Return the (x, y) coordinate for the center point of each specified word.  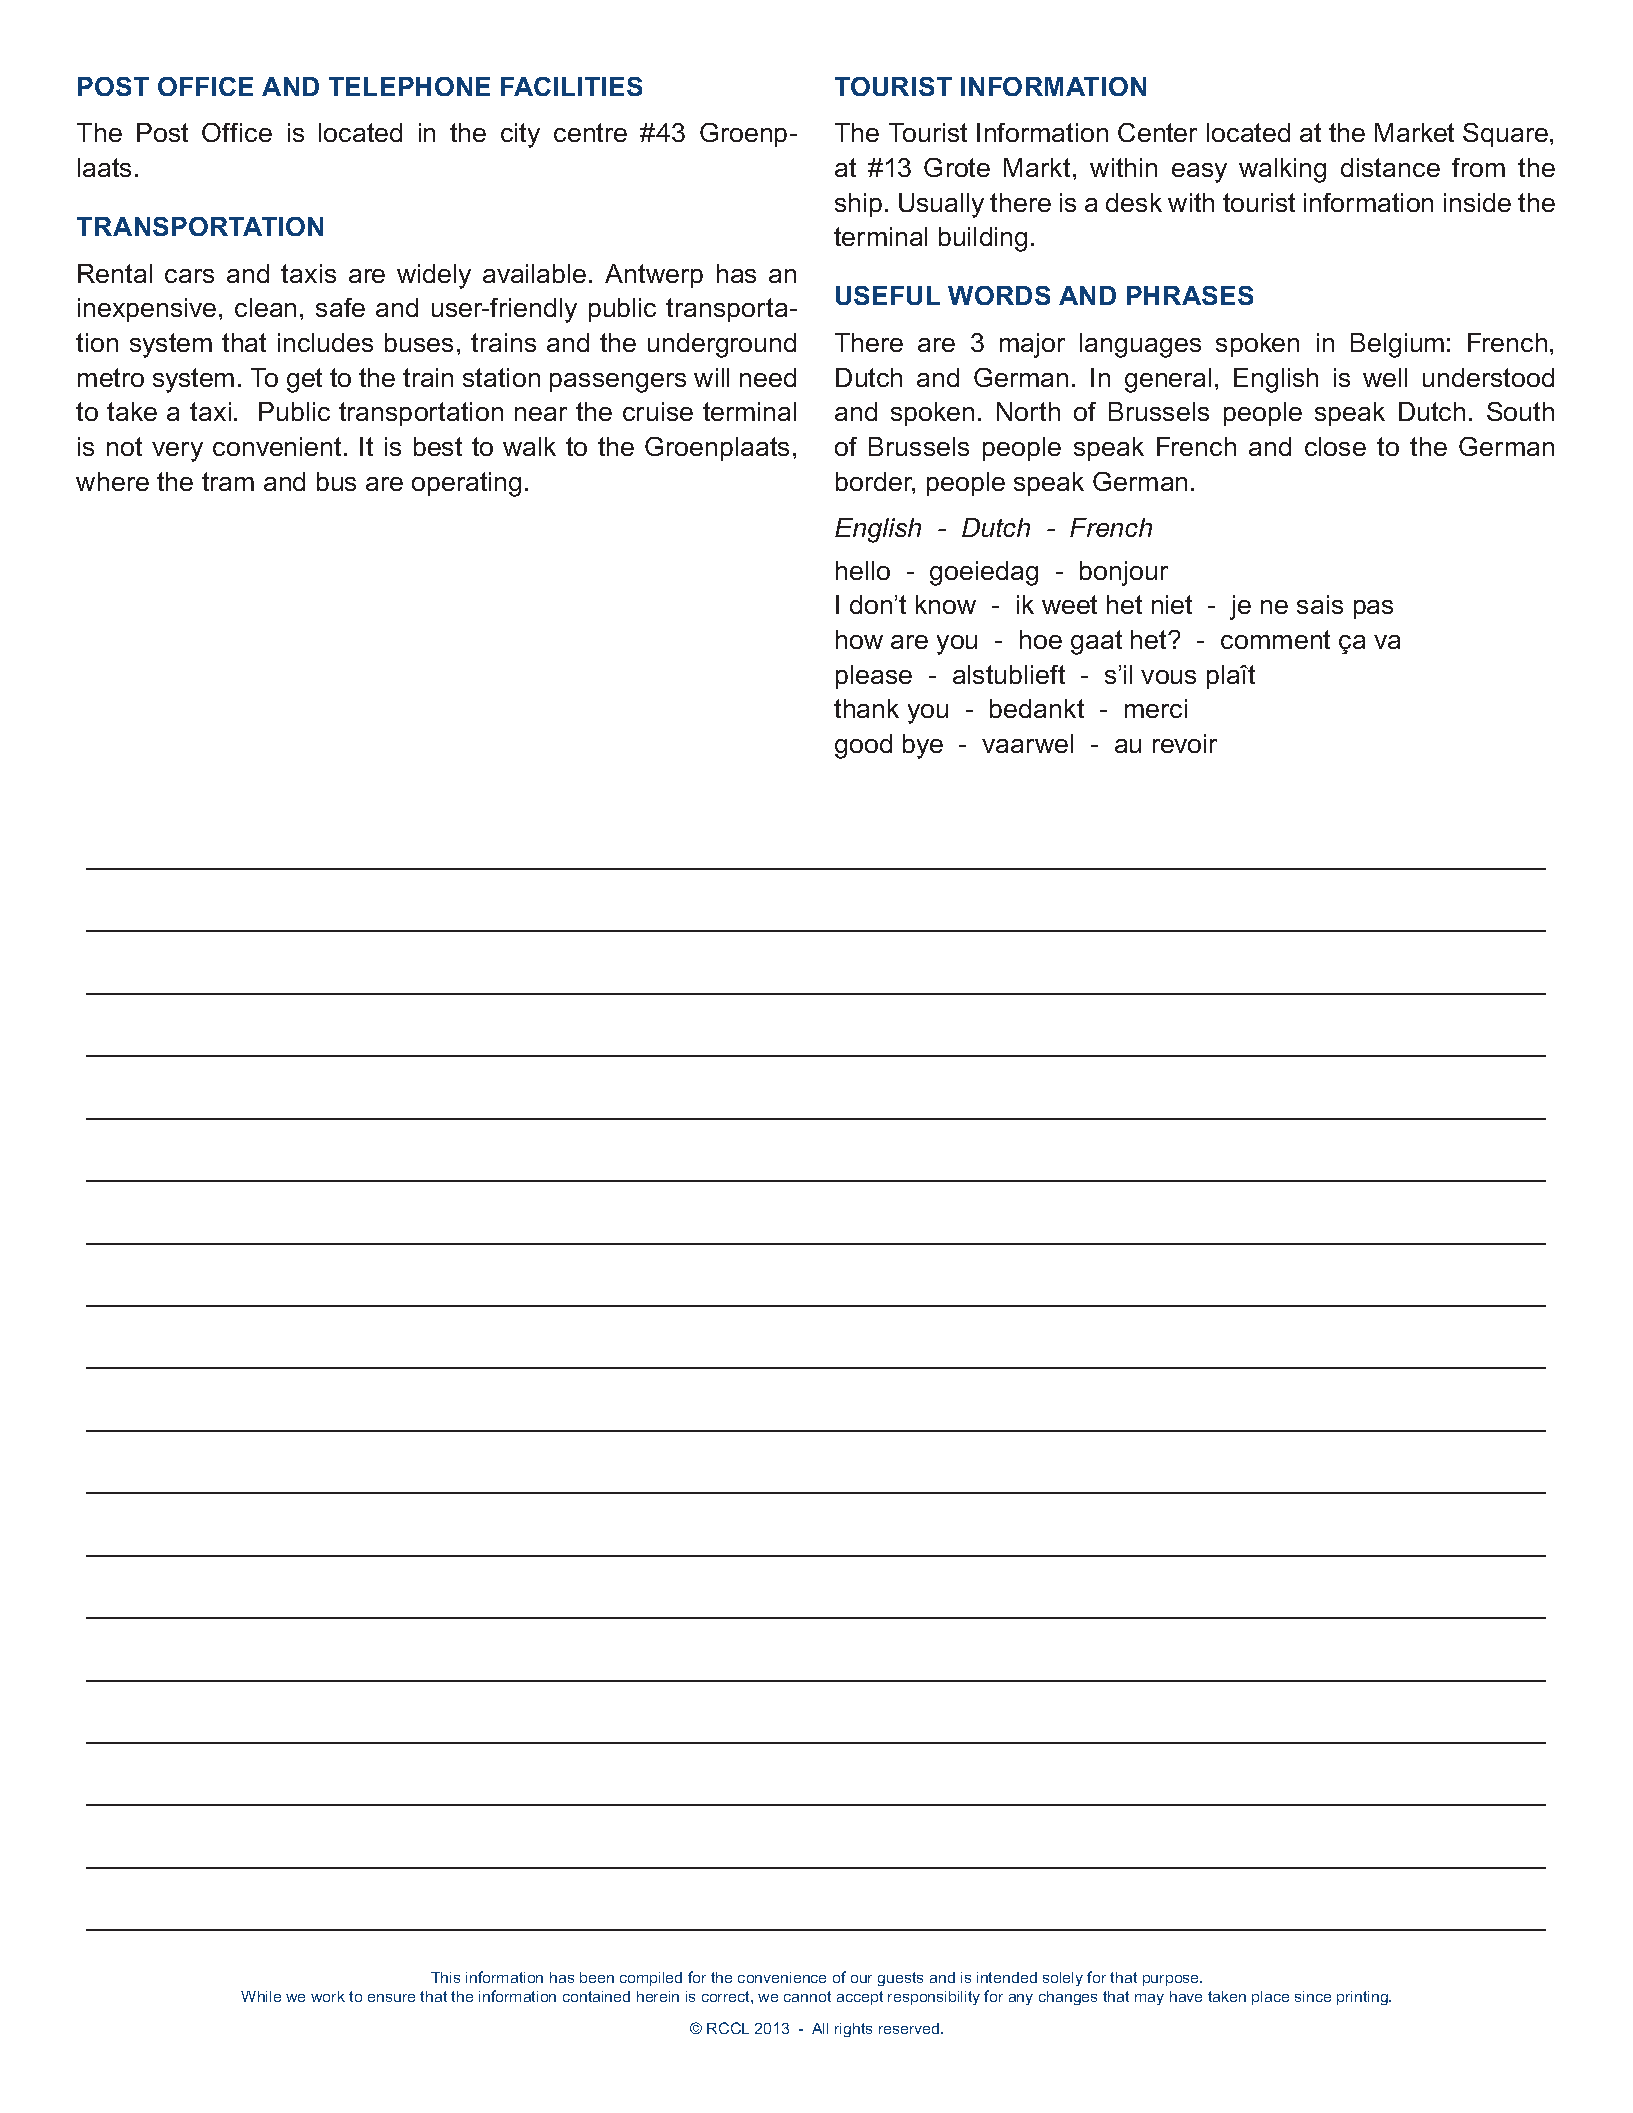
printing (1363, 1998)
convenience (782, 1977)
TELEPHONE (409, 86)
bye (923, 746)
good (863, 746)
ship (858, 205)
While (261, 1996)
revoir (1185, 743)
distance (1390, 167)
